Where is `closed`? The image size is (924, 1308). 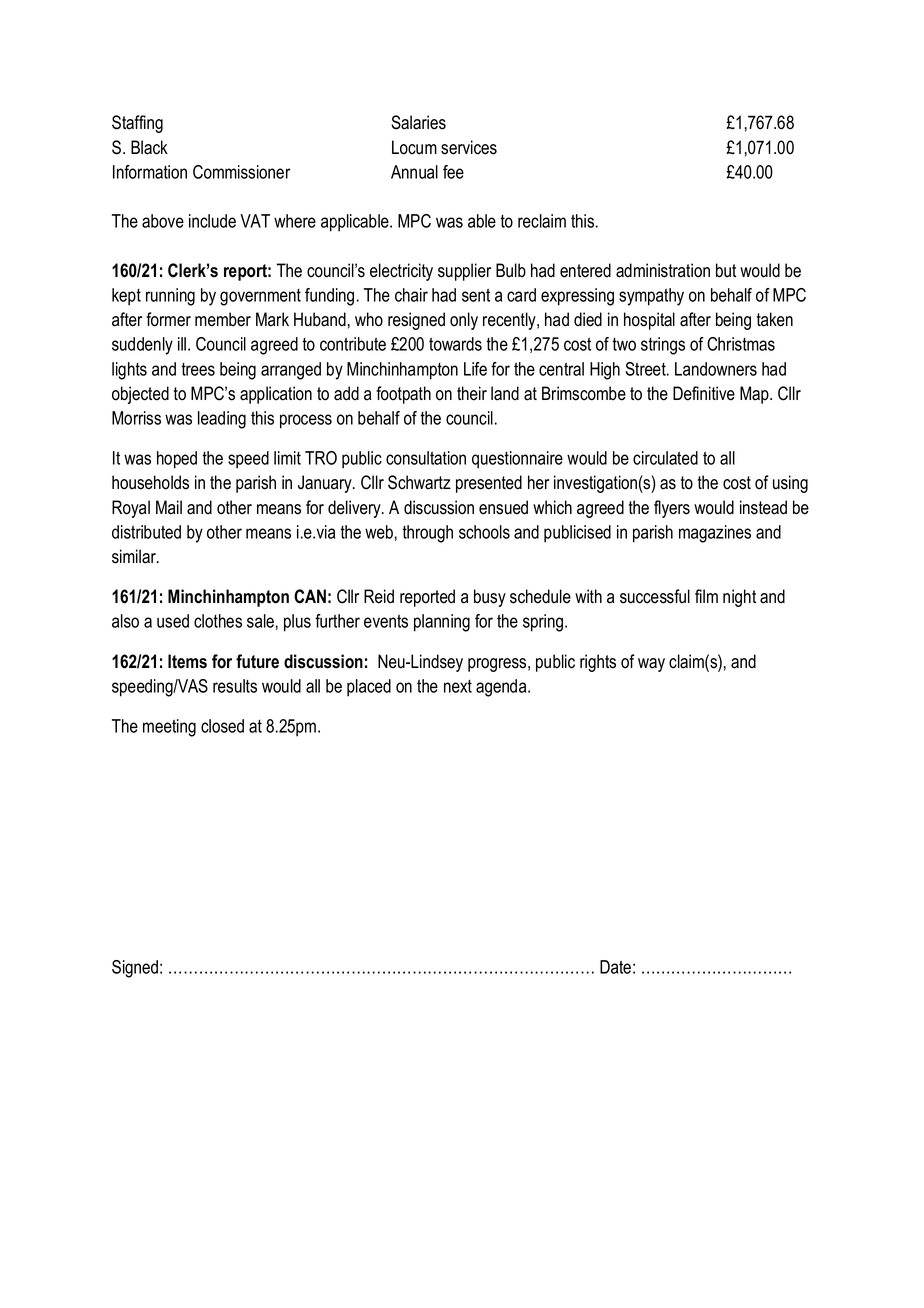 closed is located at coordinates (222, 726).
